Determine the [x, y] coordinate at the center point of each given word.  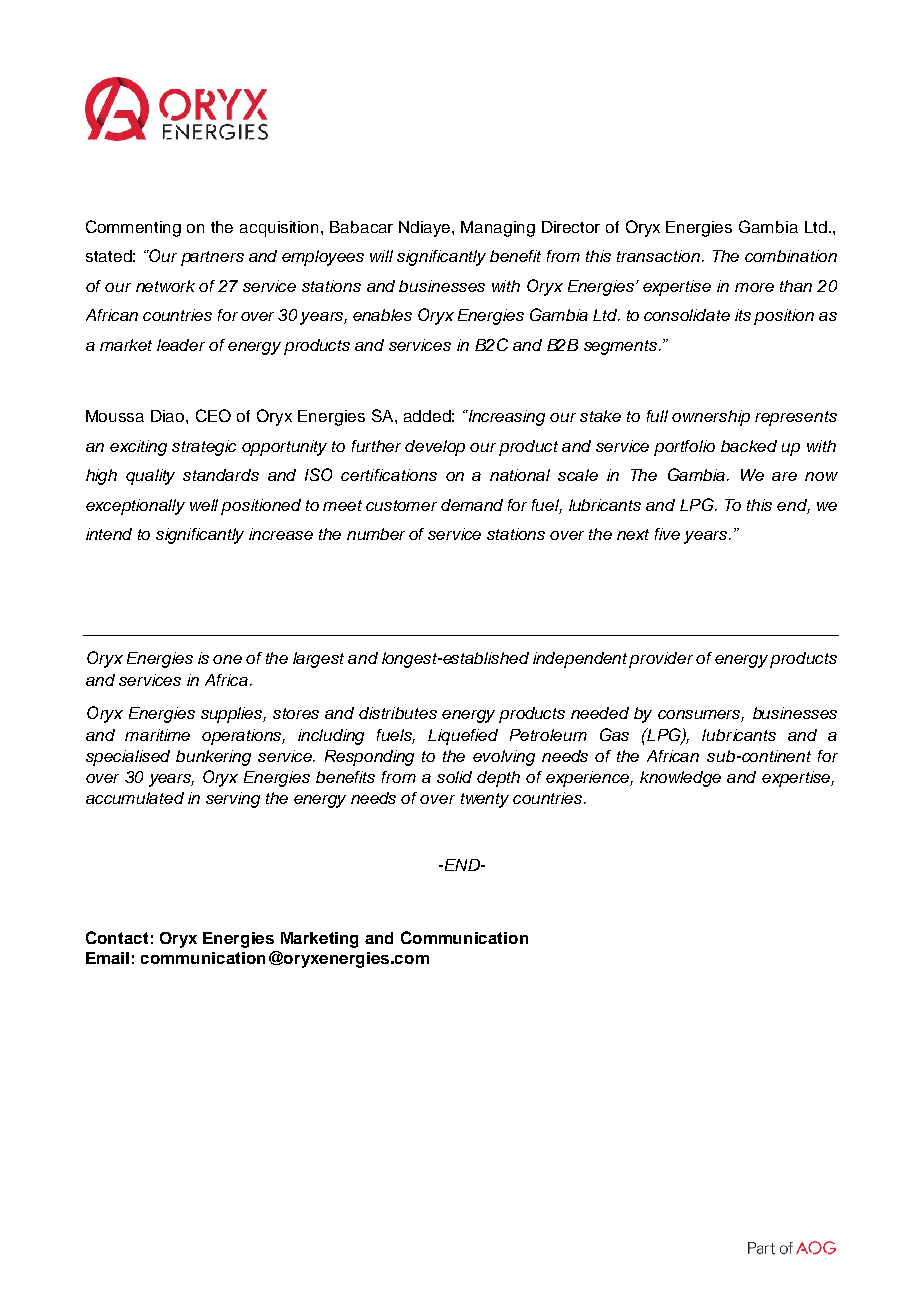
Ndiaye [426, 229]
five [667, 534]
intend [109, 534]
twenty [485, 800]
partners [212, 258]
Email [107, 958]
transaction [660, 256]
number [376, 534]
